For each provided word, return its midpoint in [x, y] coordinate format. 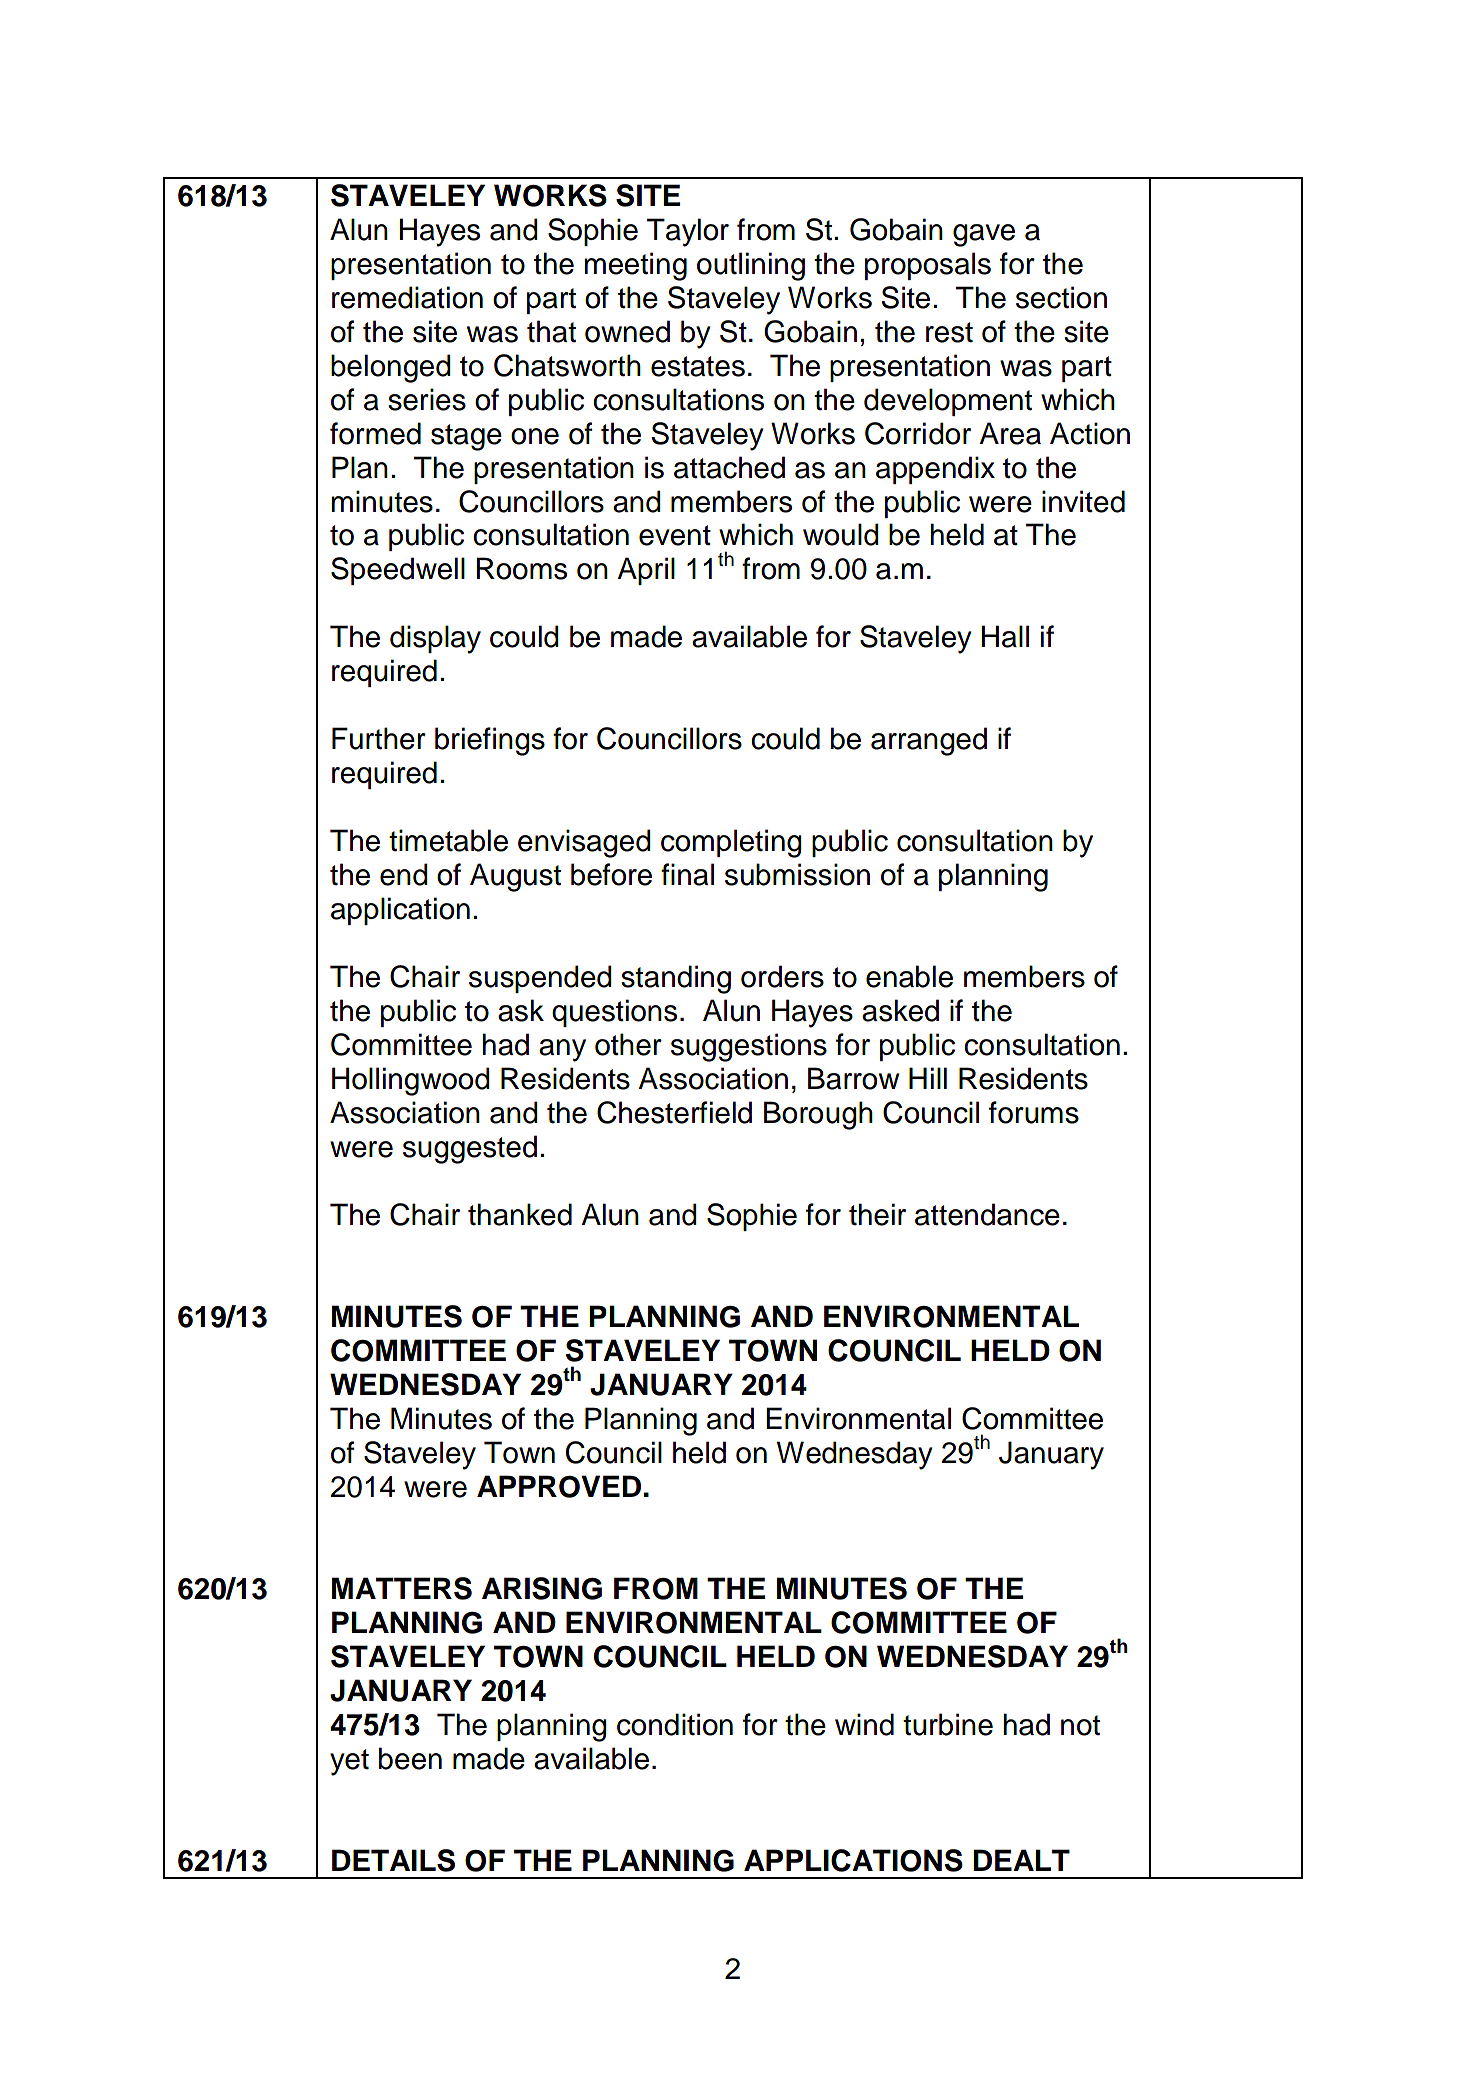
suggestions [749, 1047]
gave [984, 235]
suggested [470, 1149]
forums [1034, 1112]
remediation [407, 297]
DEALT [1021, 1860]
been [410, 1758]
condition [675, 1724]
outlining [751, 266]
